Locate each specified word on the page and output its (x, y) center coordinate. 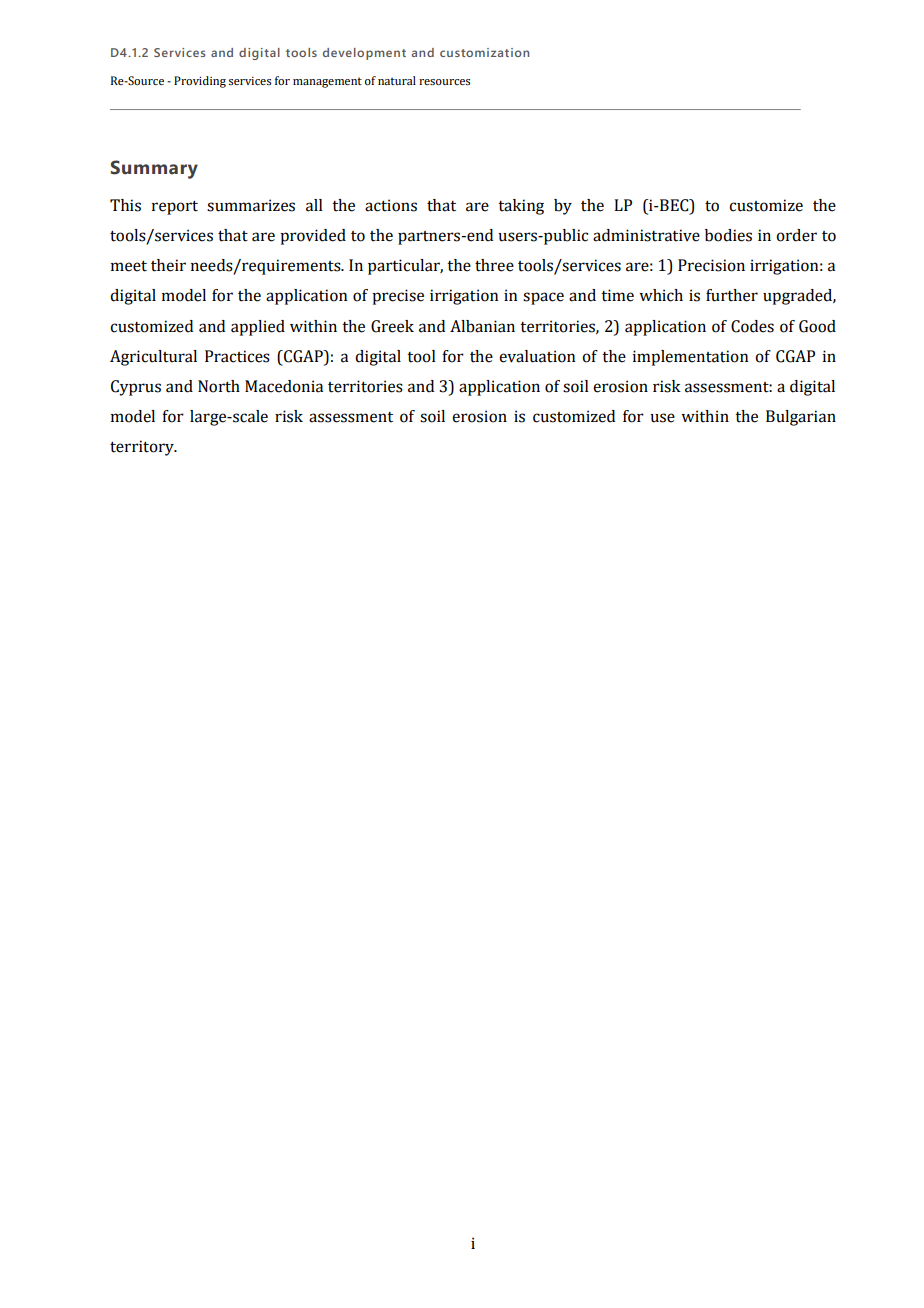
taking (521, 207)
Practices (237, 356)
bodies (728, 235)
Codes (752, 326)
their (168, 265)
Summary (154, 169)
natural (397, 80)
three (494, 265)
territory (143, 448)
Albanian (482, 326)
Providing (200, 82)
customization (484, 52)
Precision (711, 265)
